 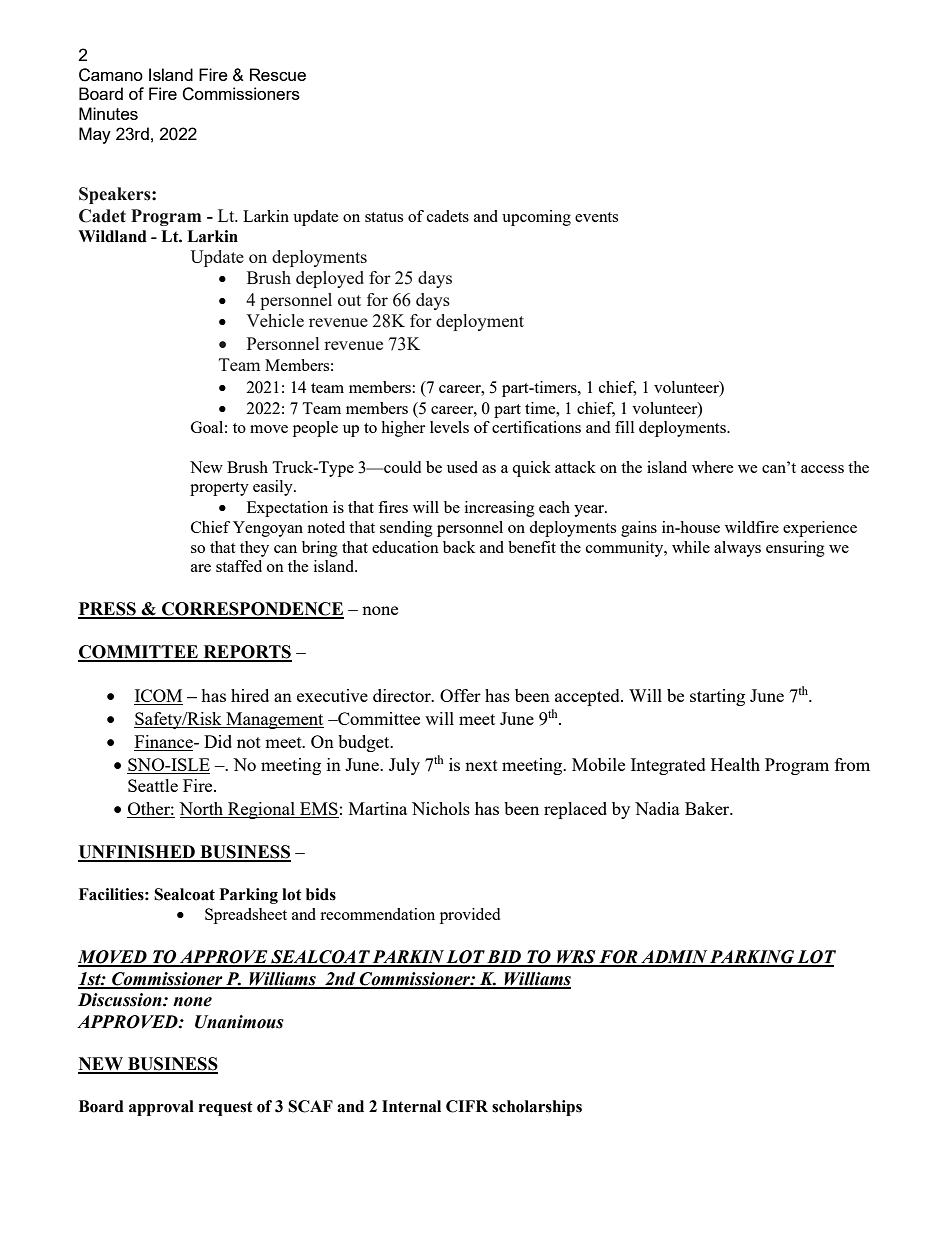 What do you see at coordinates (202, 810) in the screenshot?
I see `North` at bounding box center [202, 810].
